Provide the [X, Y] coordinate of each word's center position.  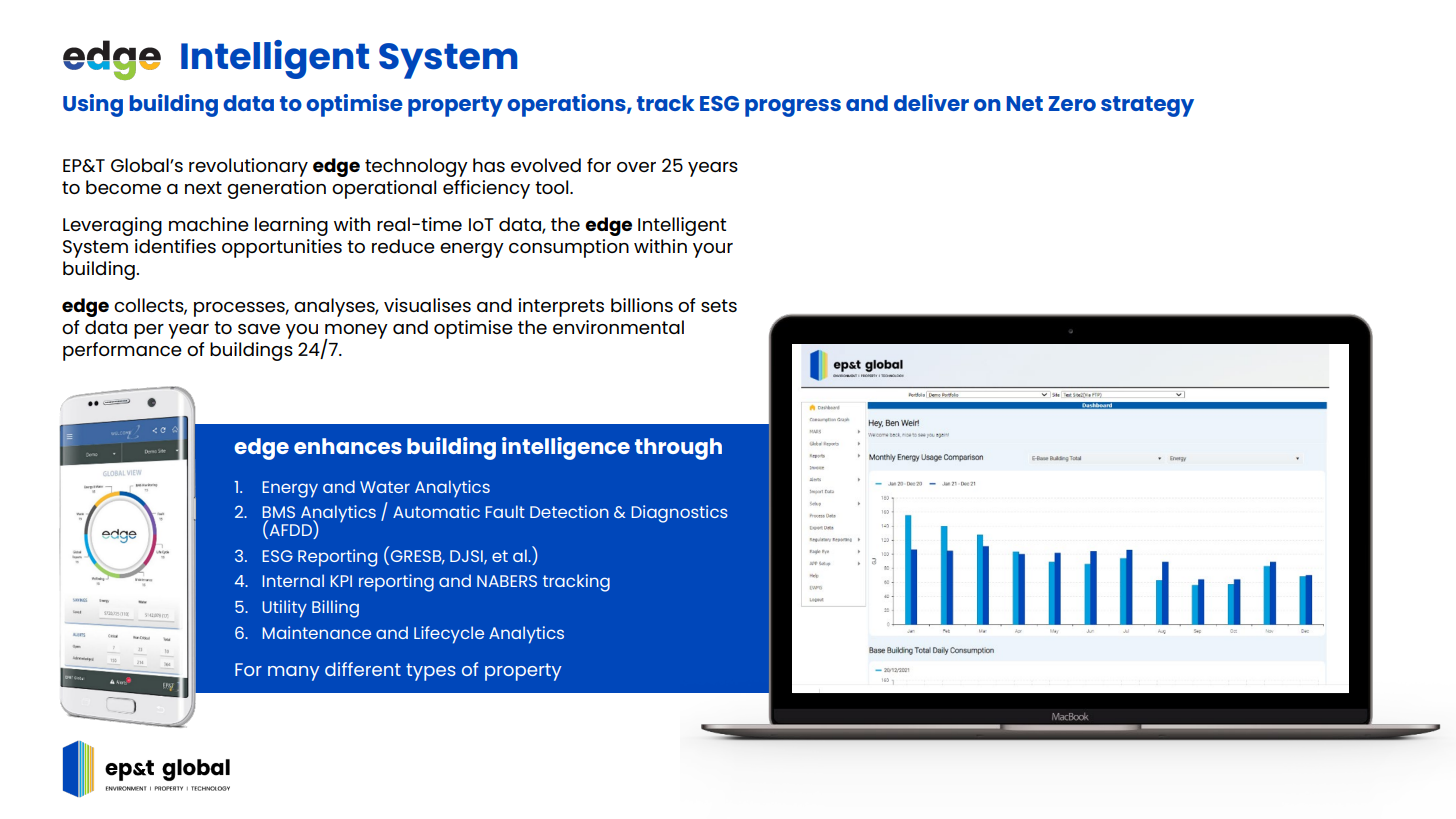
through [678, 449]
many [294, 673]
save [259, 329]
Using [93, 105]
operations [567, 105]
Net [1025, 103]
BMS [278, 513]
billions [642, 305]
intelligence [566, 448]
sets [719, 305]
